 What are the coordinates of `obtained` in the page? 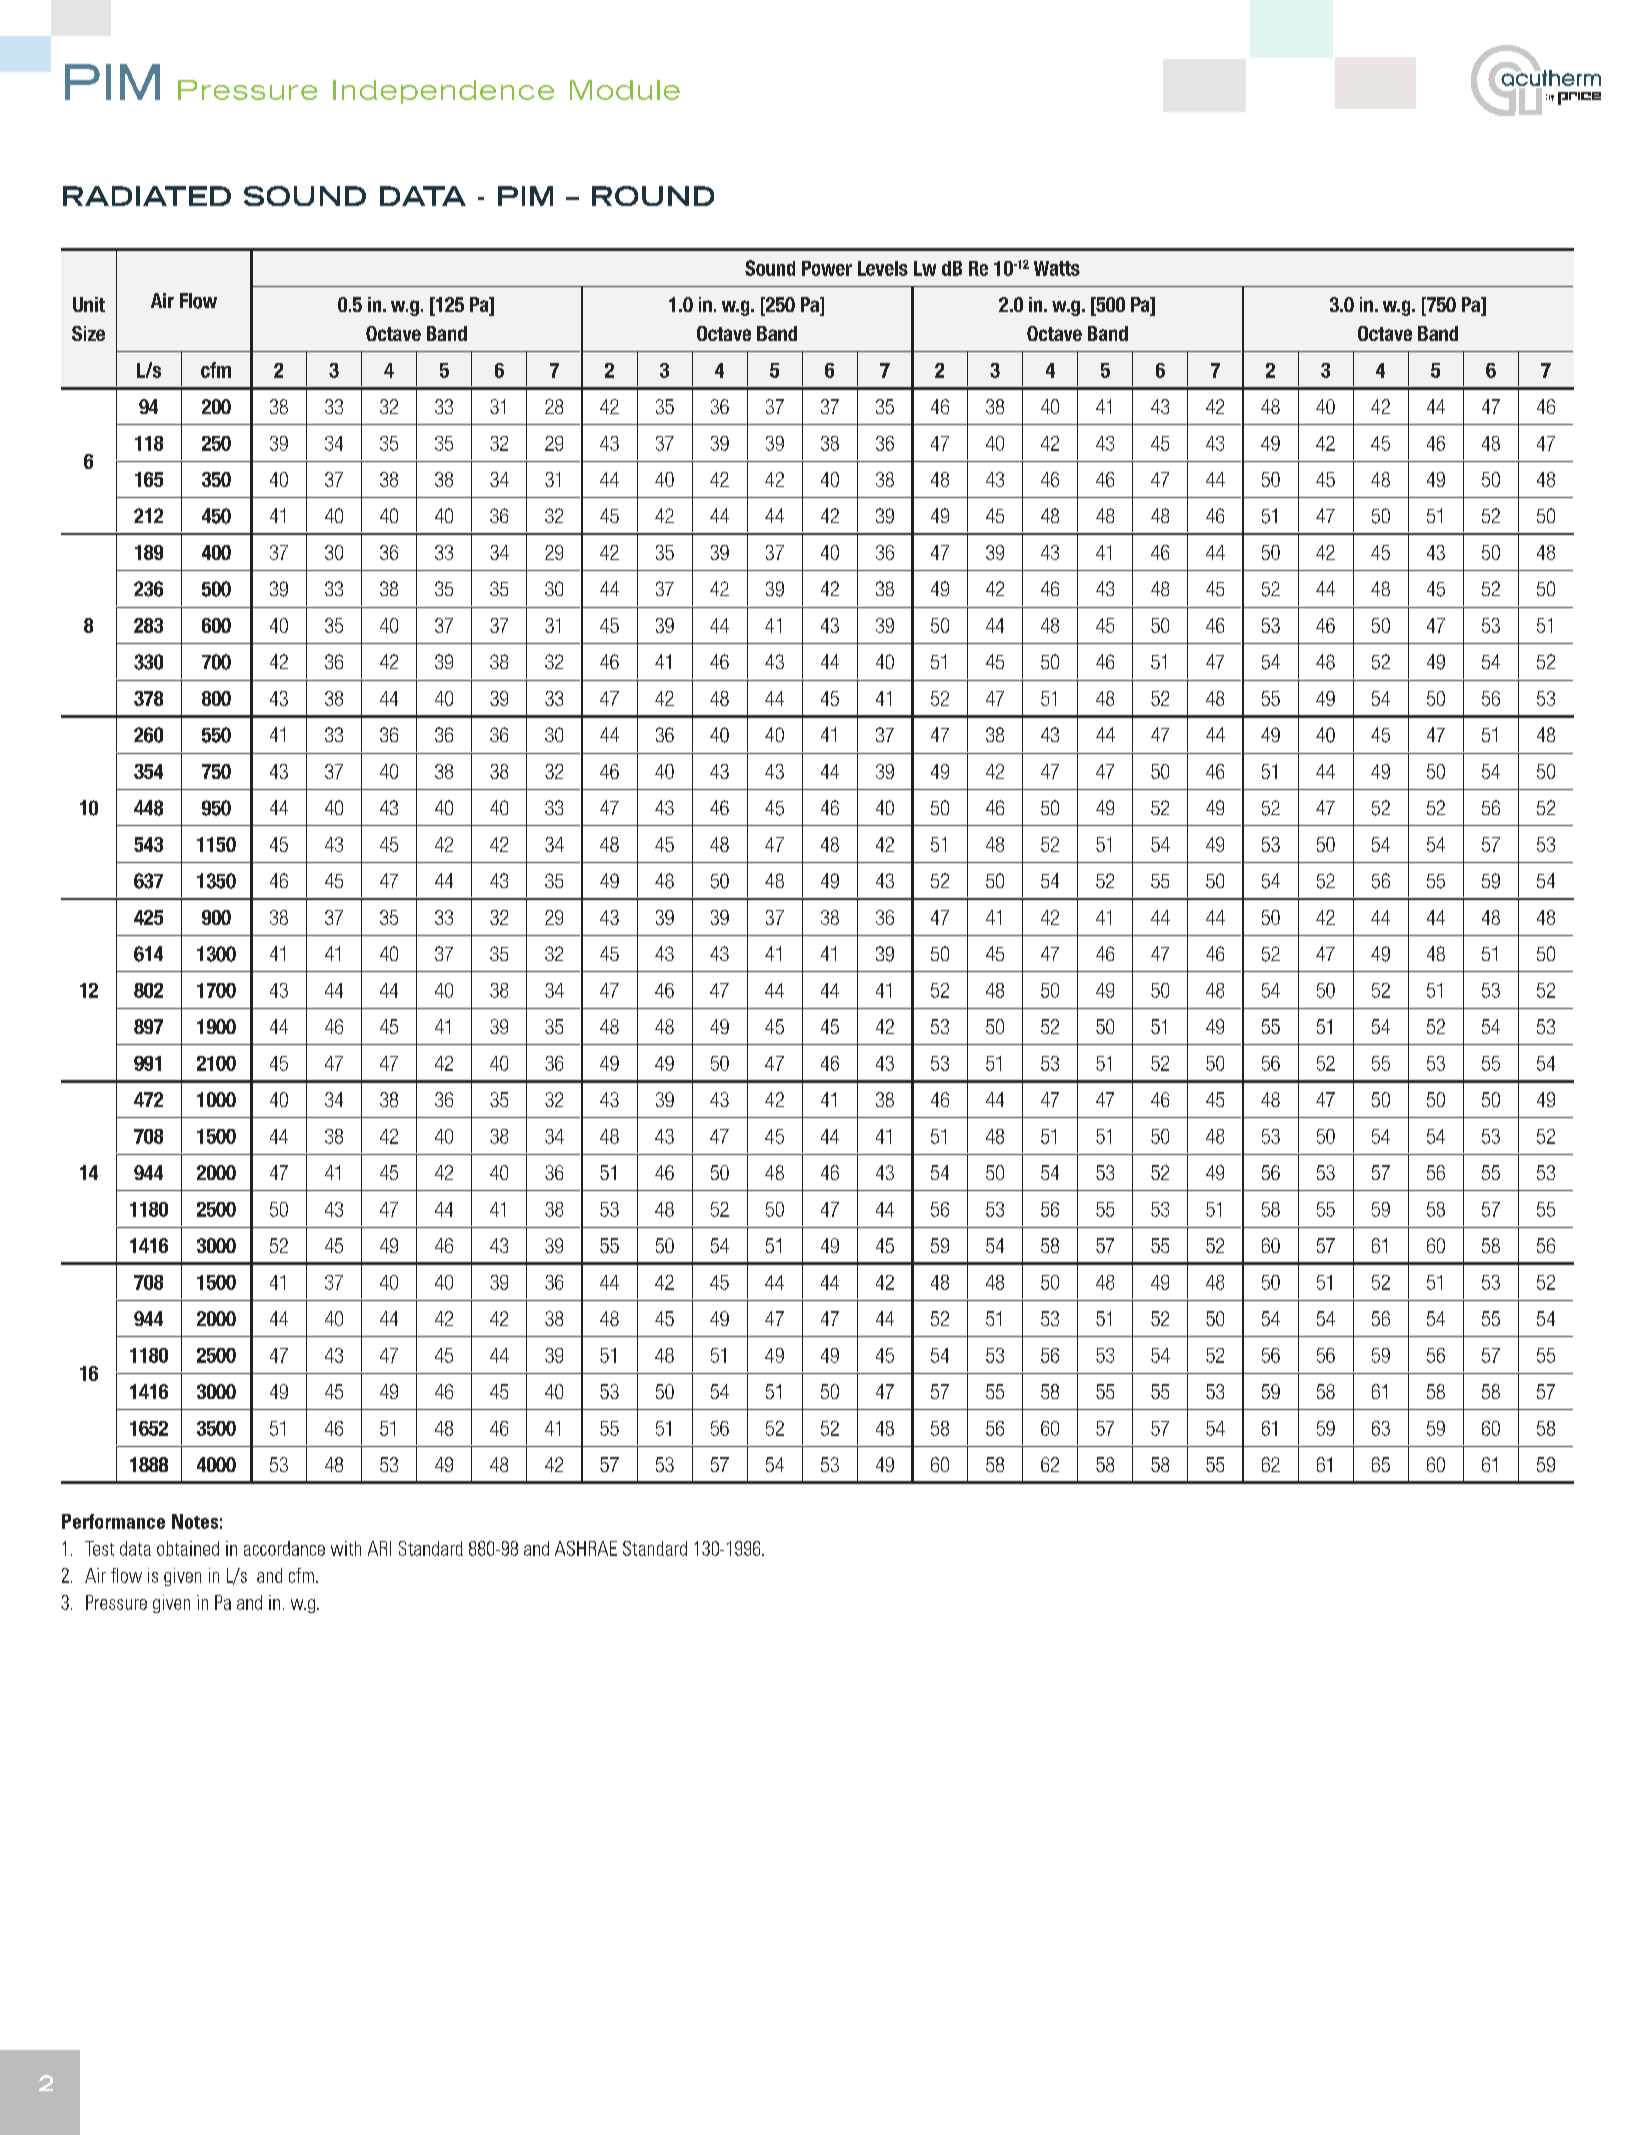 It's located at (188, 1548).
